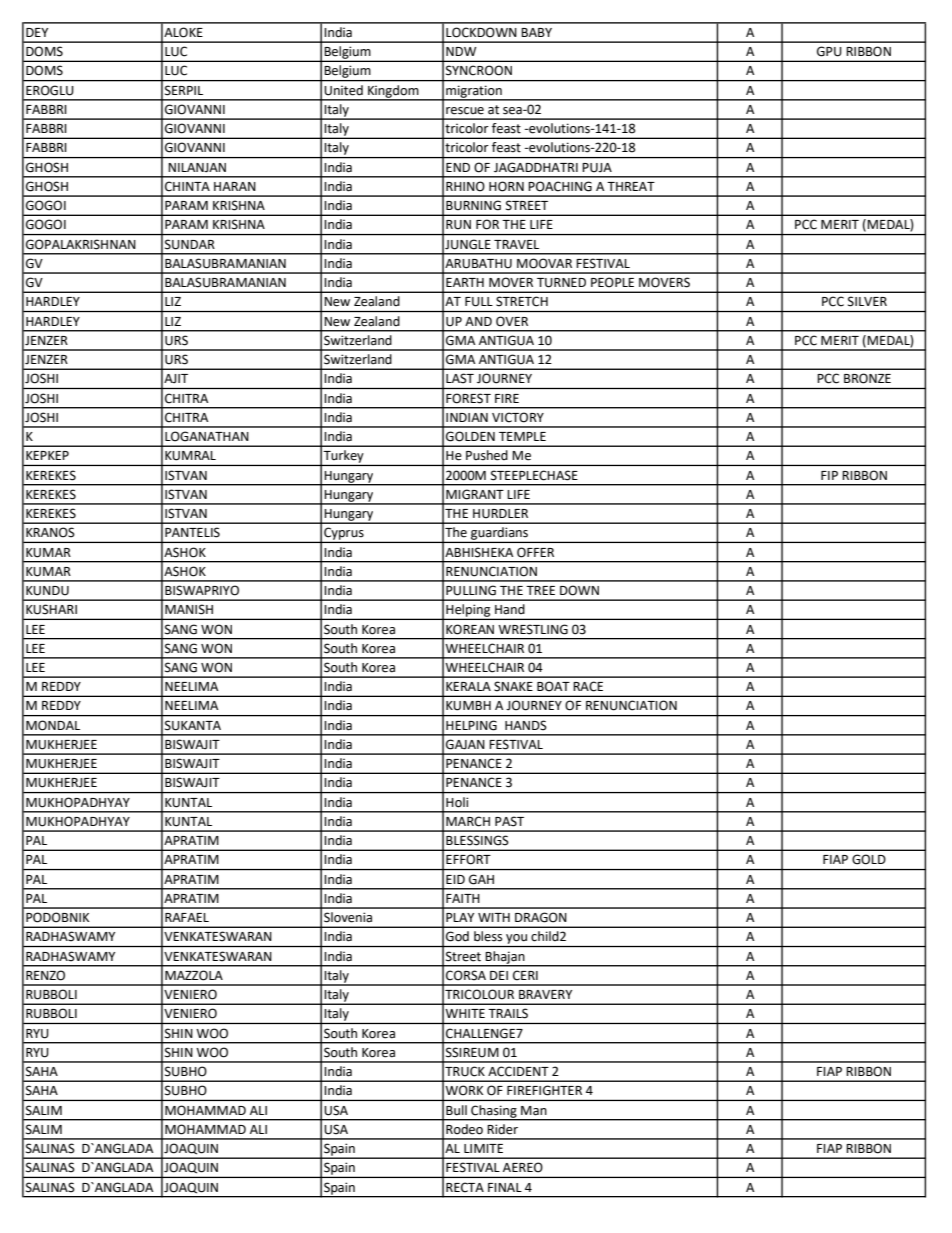 The height and width of the screenshot is (1233, 952). I want to click on HARAN, so click(235, 186).
